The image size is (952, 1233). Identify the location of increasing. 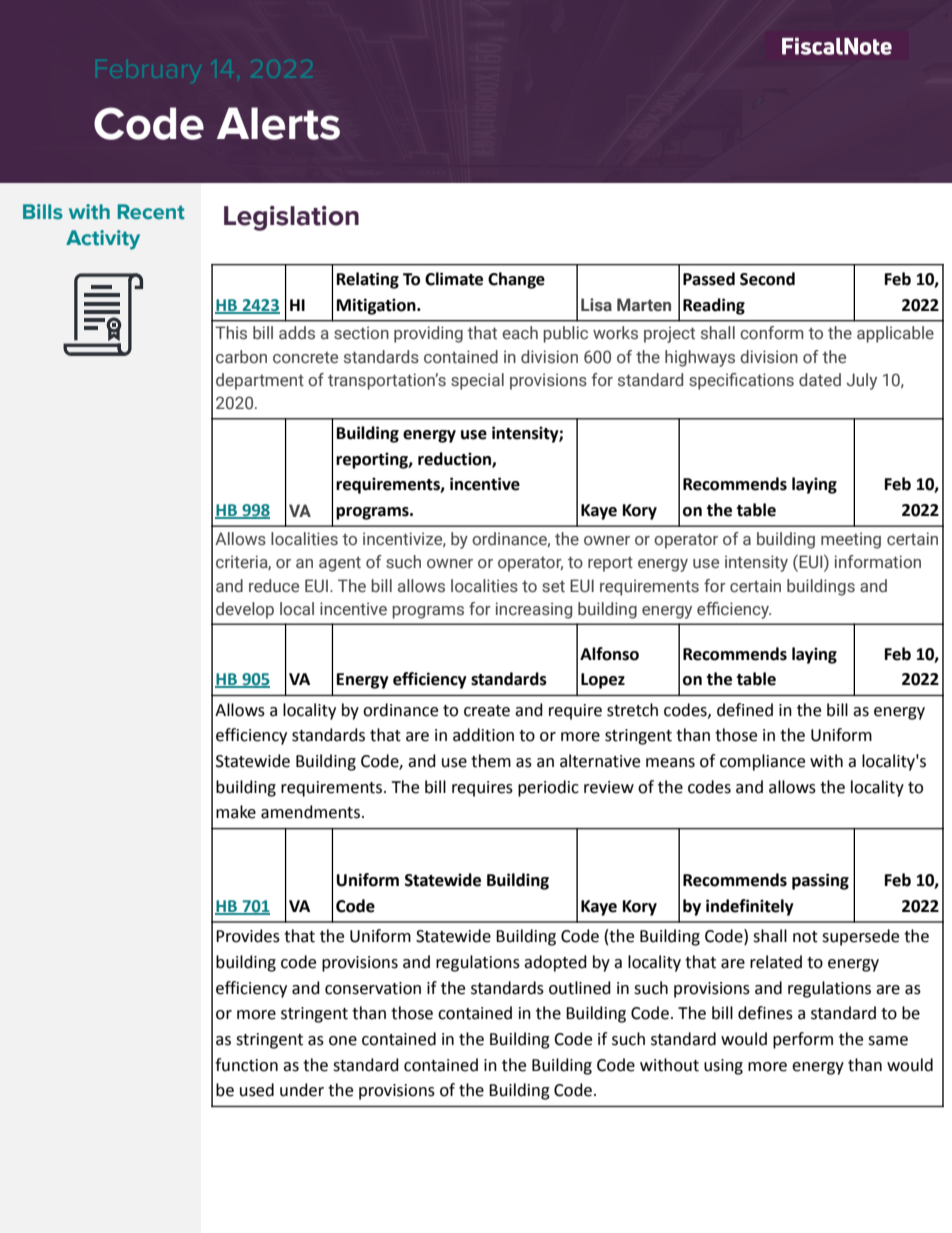
(534, 610).
